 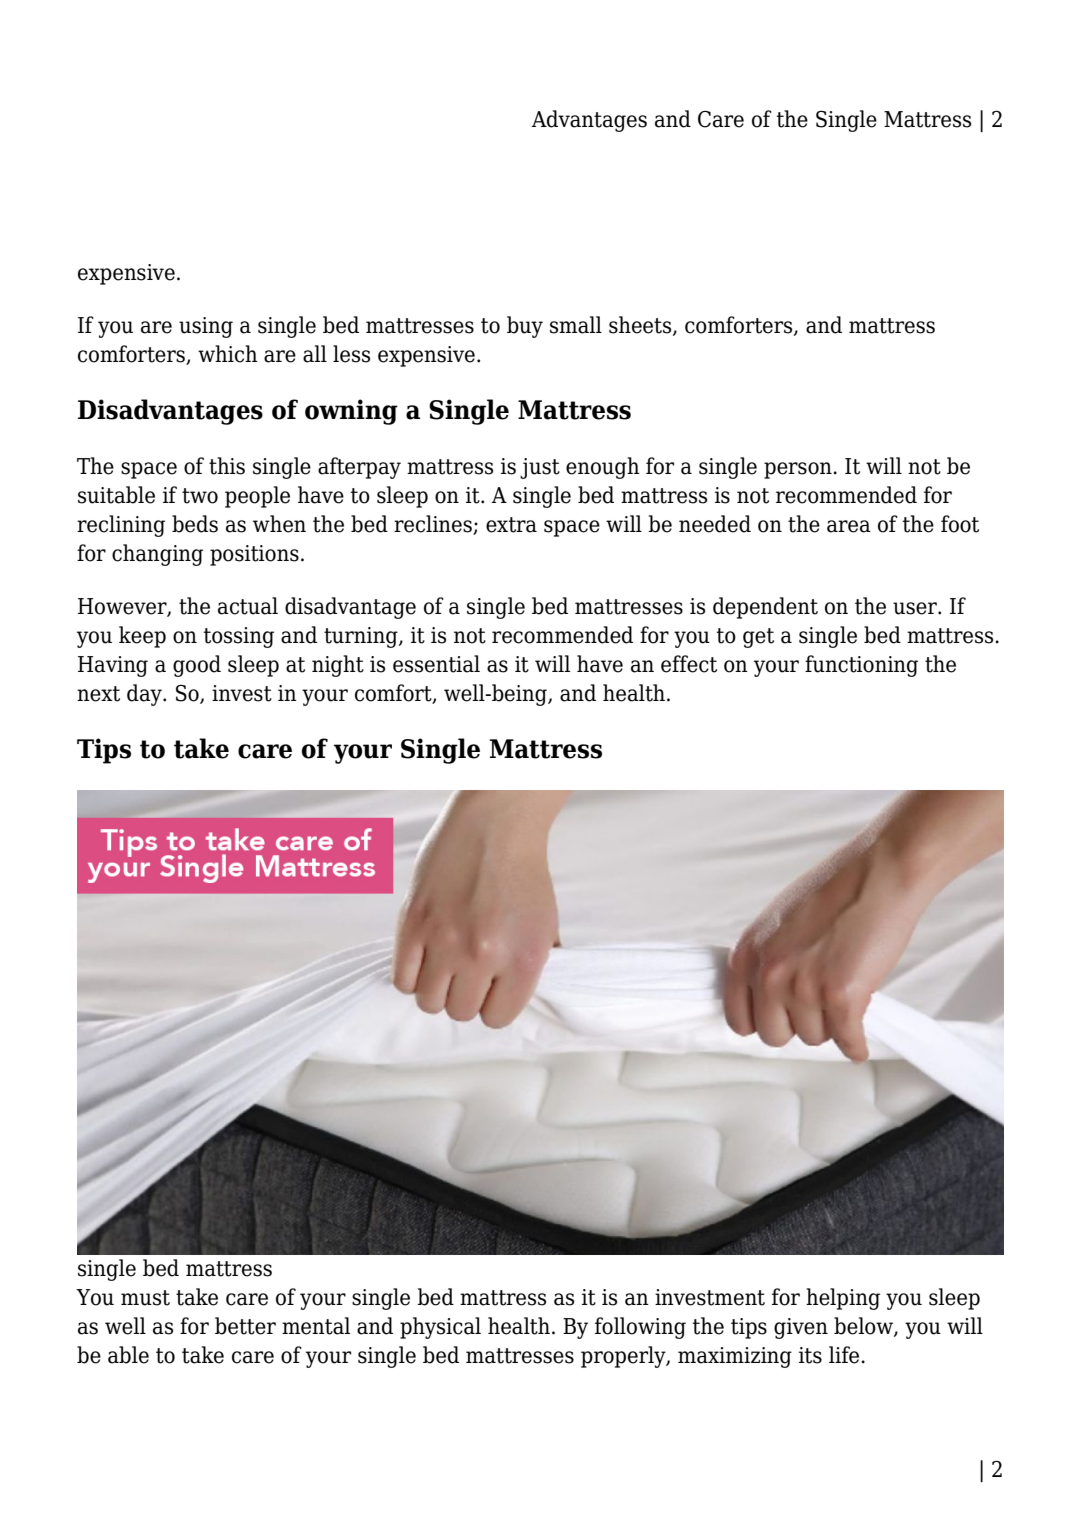 What do you see at coordinates (525, 327) in the screenshot?
I see `buy` at bounding box center [525, 327].
